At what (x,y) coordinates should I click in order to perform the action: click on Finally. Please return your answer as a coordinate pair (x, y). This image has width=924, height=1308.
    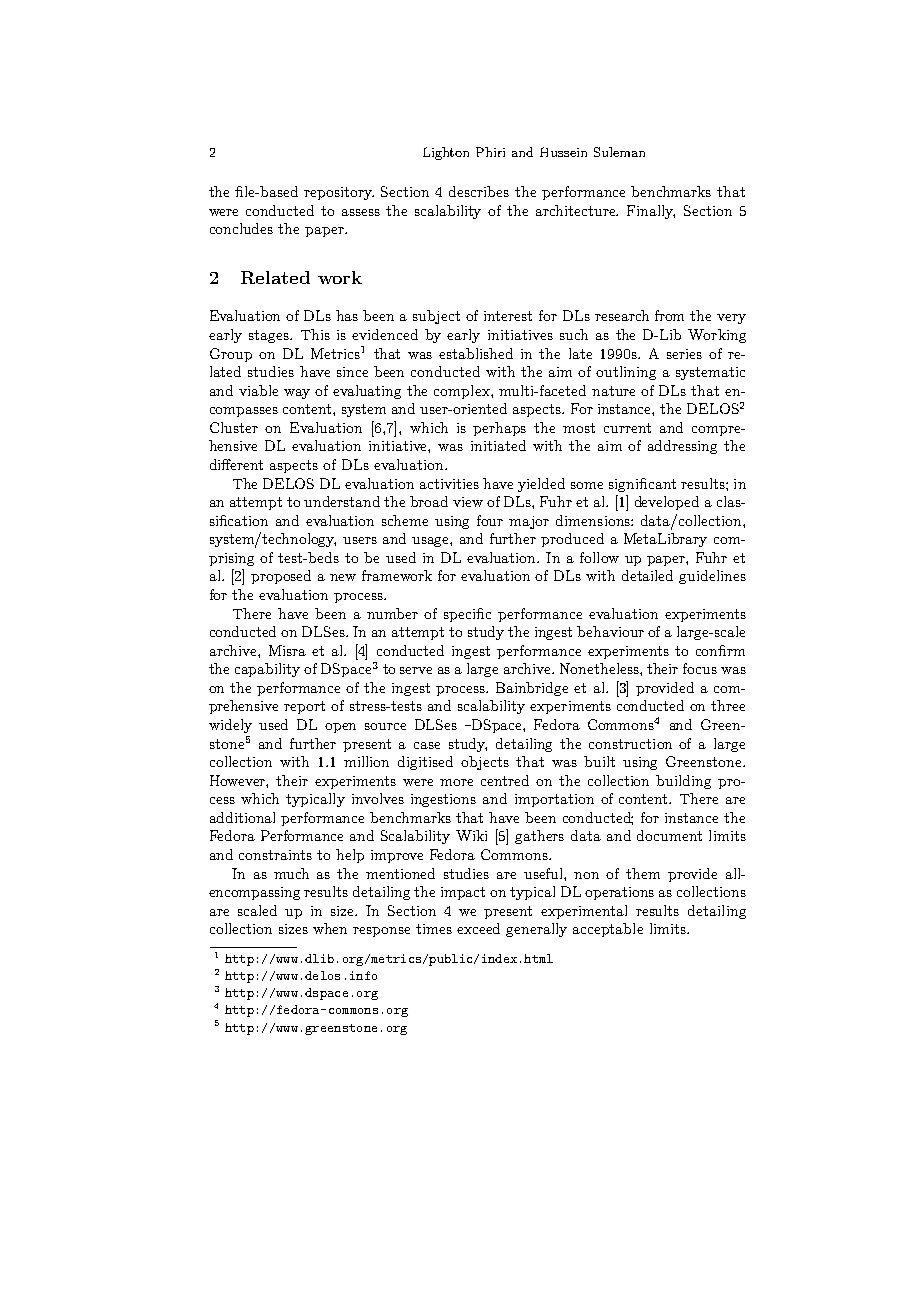
    Looking at the image, I should click on (651, 212).
